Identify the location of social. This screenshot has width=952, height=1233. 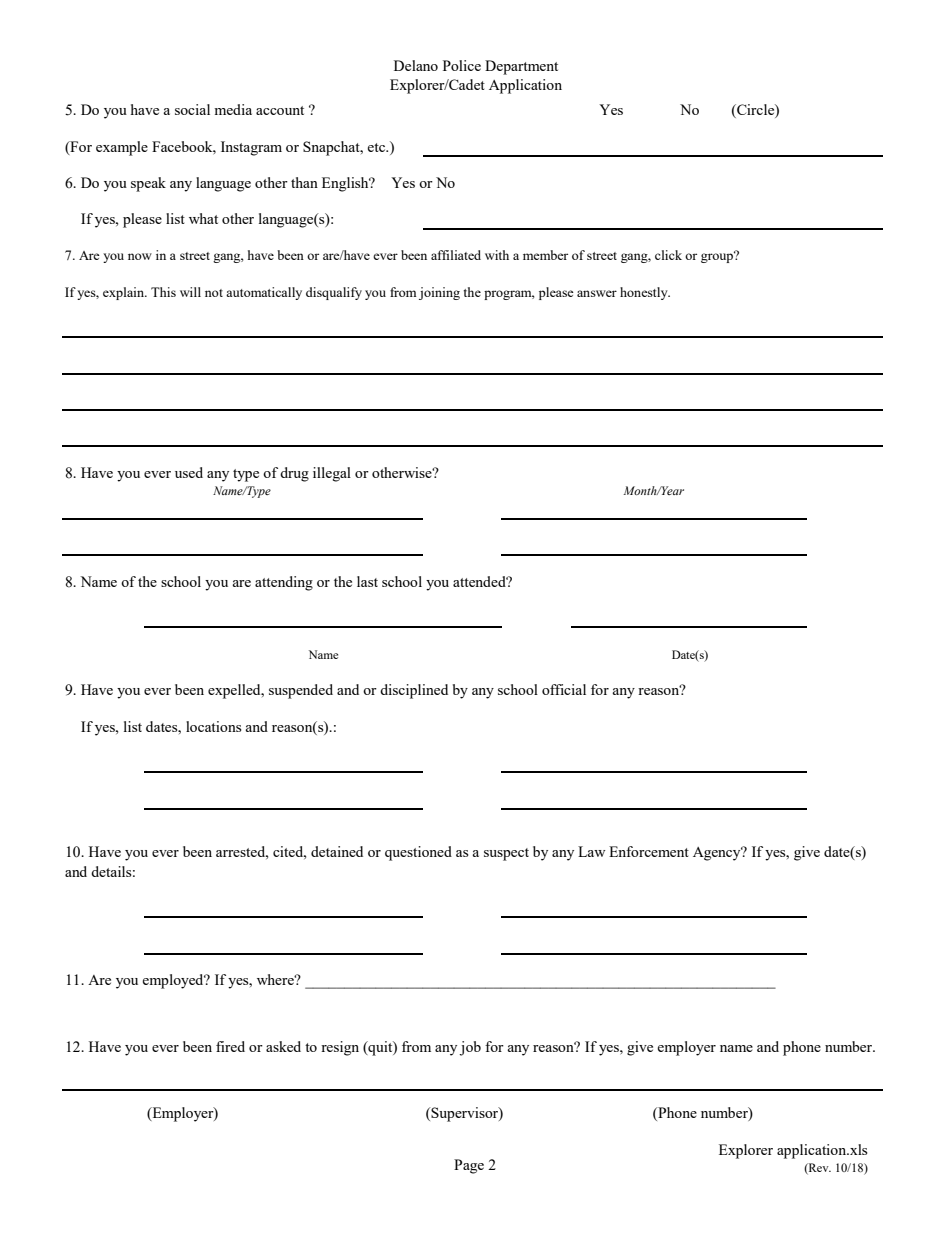
(192, 109).
